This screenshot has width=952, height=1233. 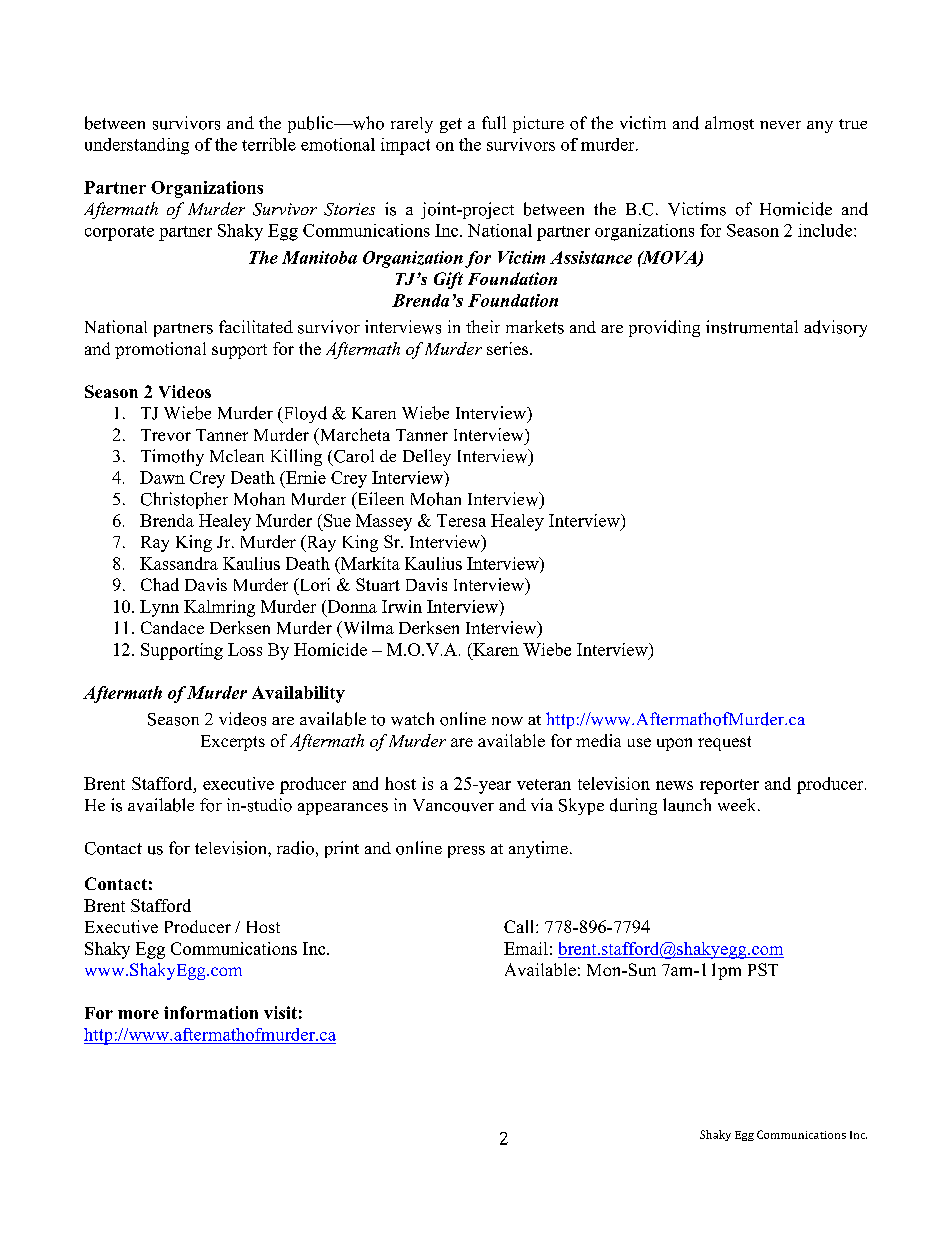 I want to click on instrumental, so click(x=752, y=327).
